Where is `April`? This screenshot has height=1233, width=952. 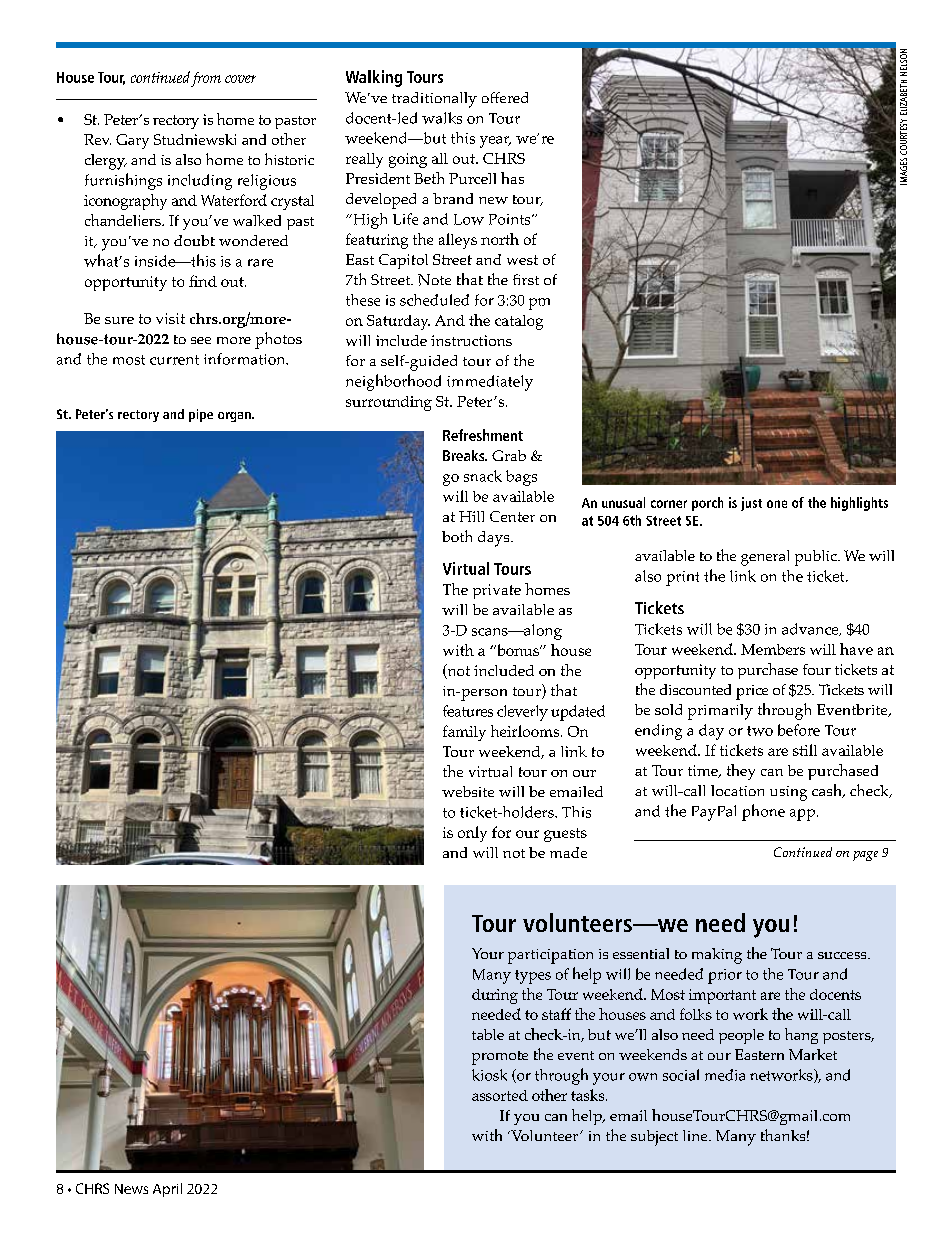 April is located at coordinates (167, 1190).
